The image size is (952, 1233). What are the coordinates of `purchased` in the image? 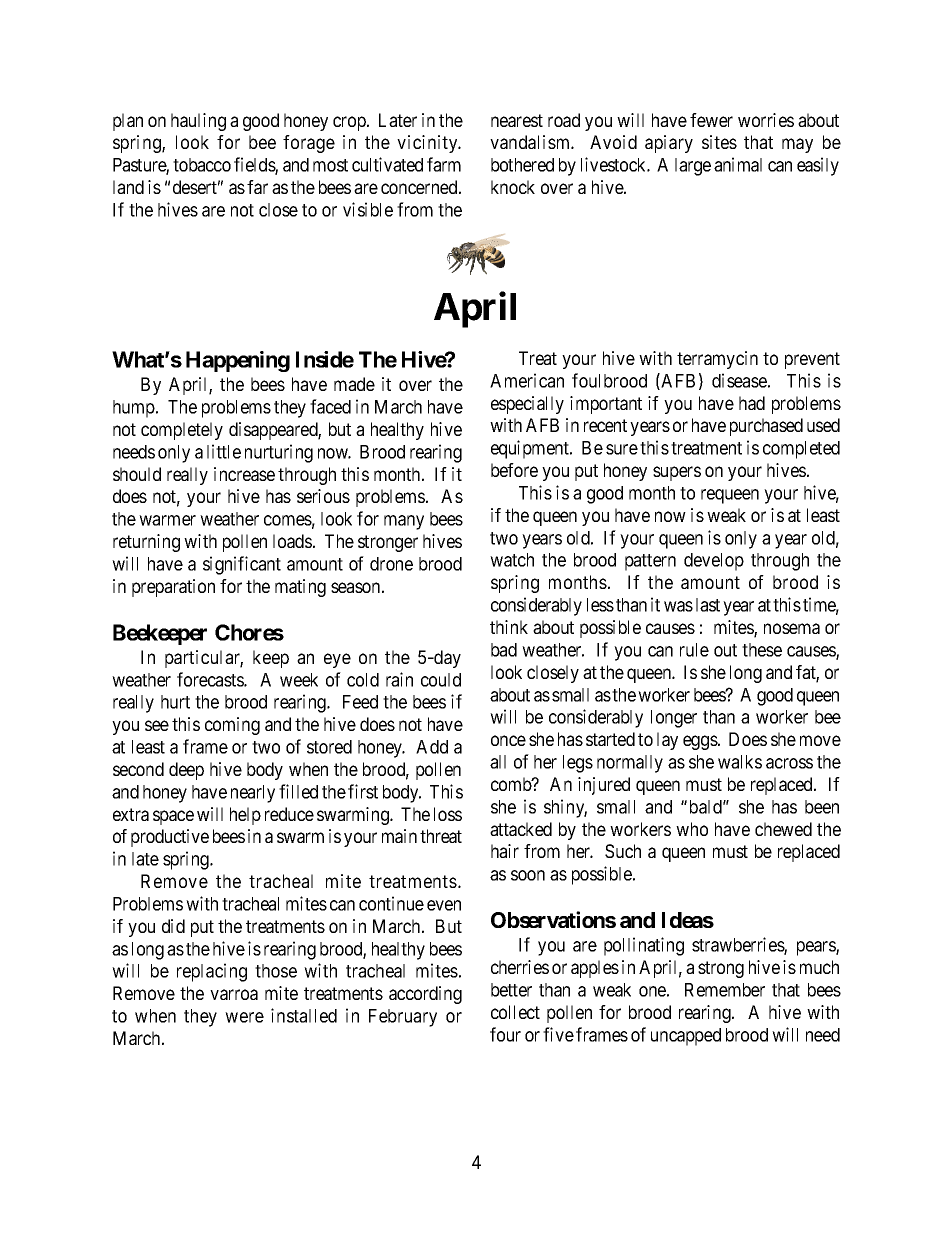 It's located at (766, 427).
